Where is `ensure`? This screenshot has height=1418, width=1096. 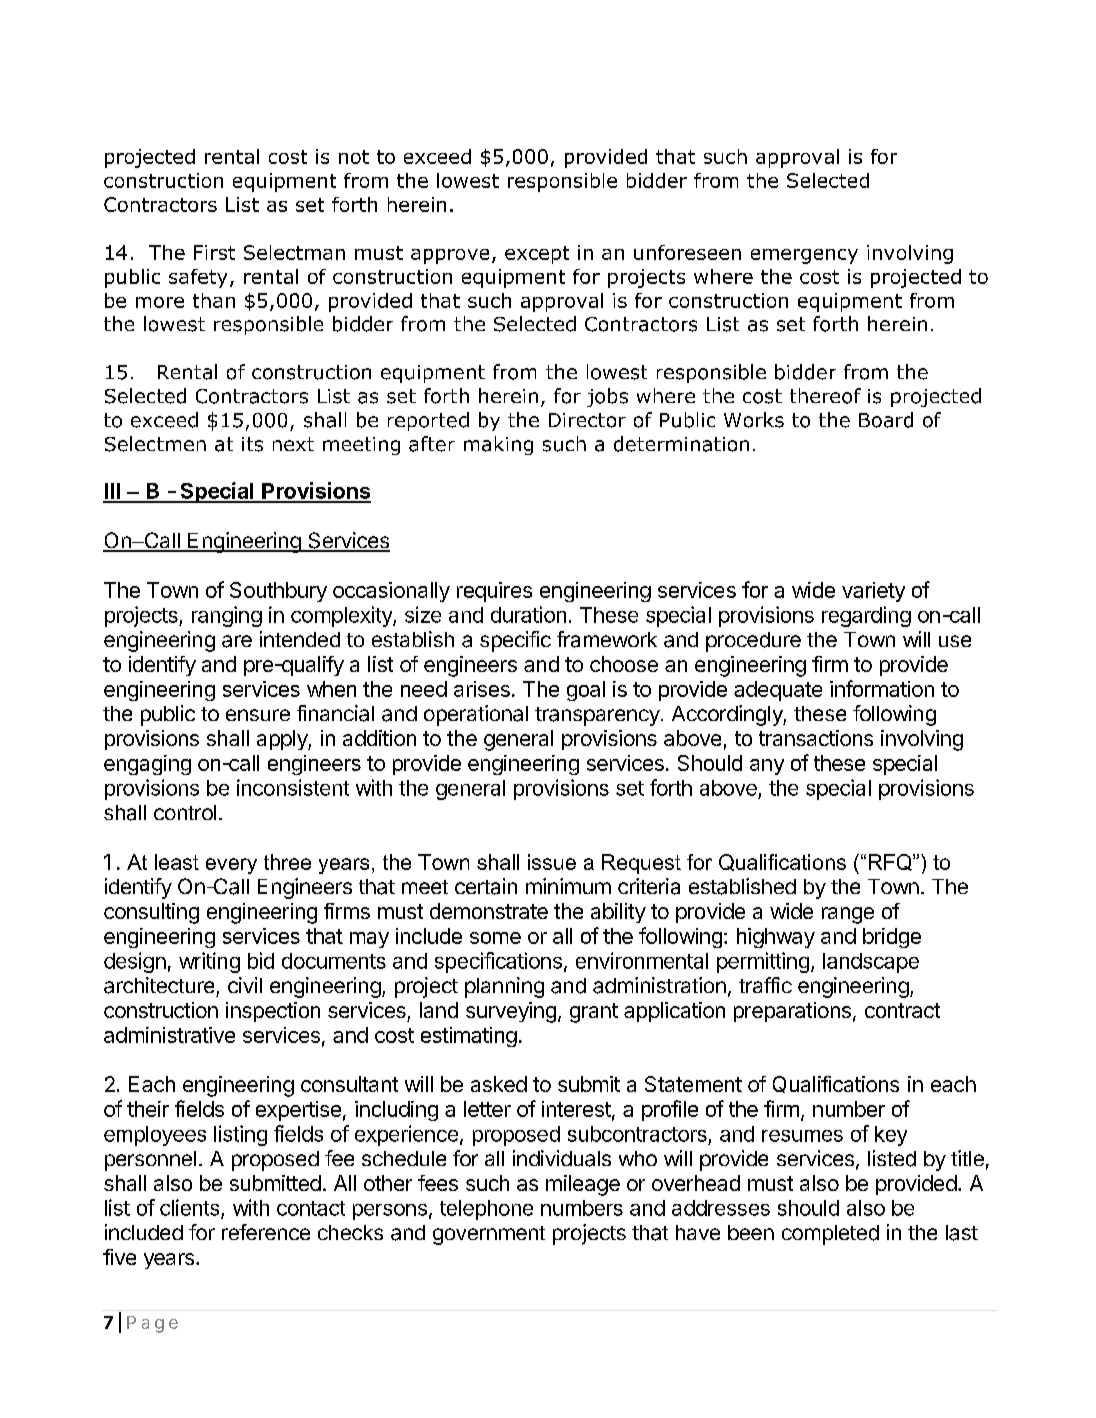
ensure is located at coordinates (258, 715).
